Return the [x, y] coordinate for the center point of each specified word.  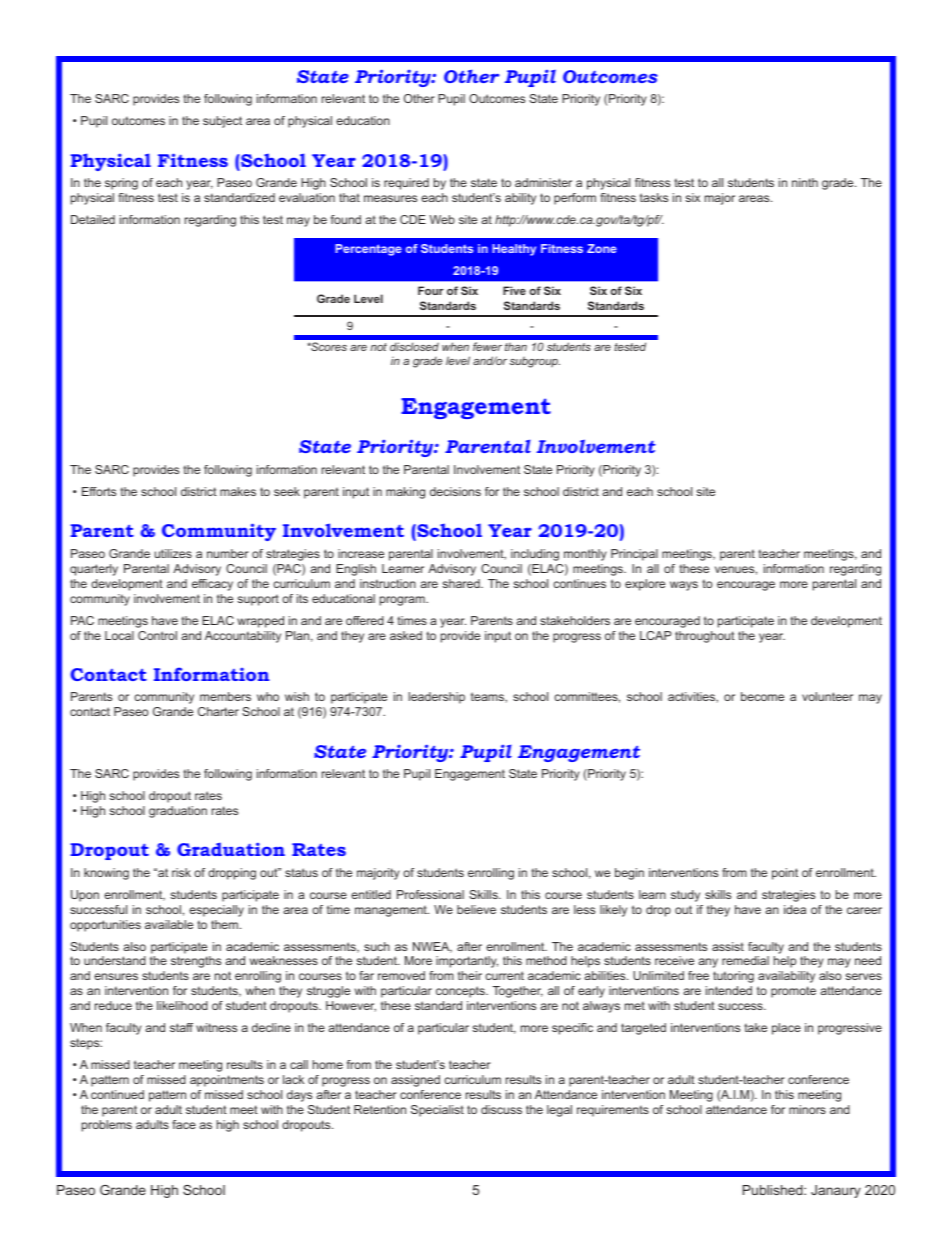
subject [222, 122]
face [184, 1124]
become [762, 696]
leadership [437, 698]
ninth [805, 182]
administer [543, 182]
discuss [501, 1109]
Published [774, 1190]
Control [157, 635]
